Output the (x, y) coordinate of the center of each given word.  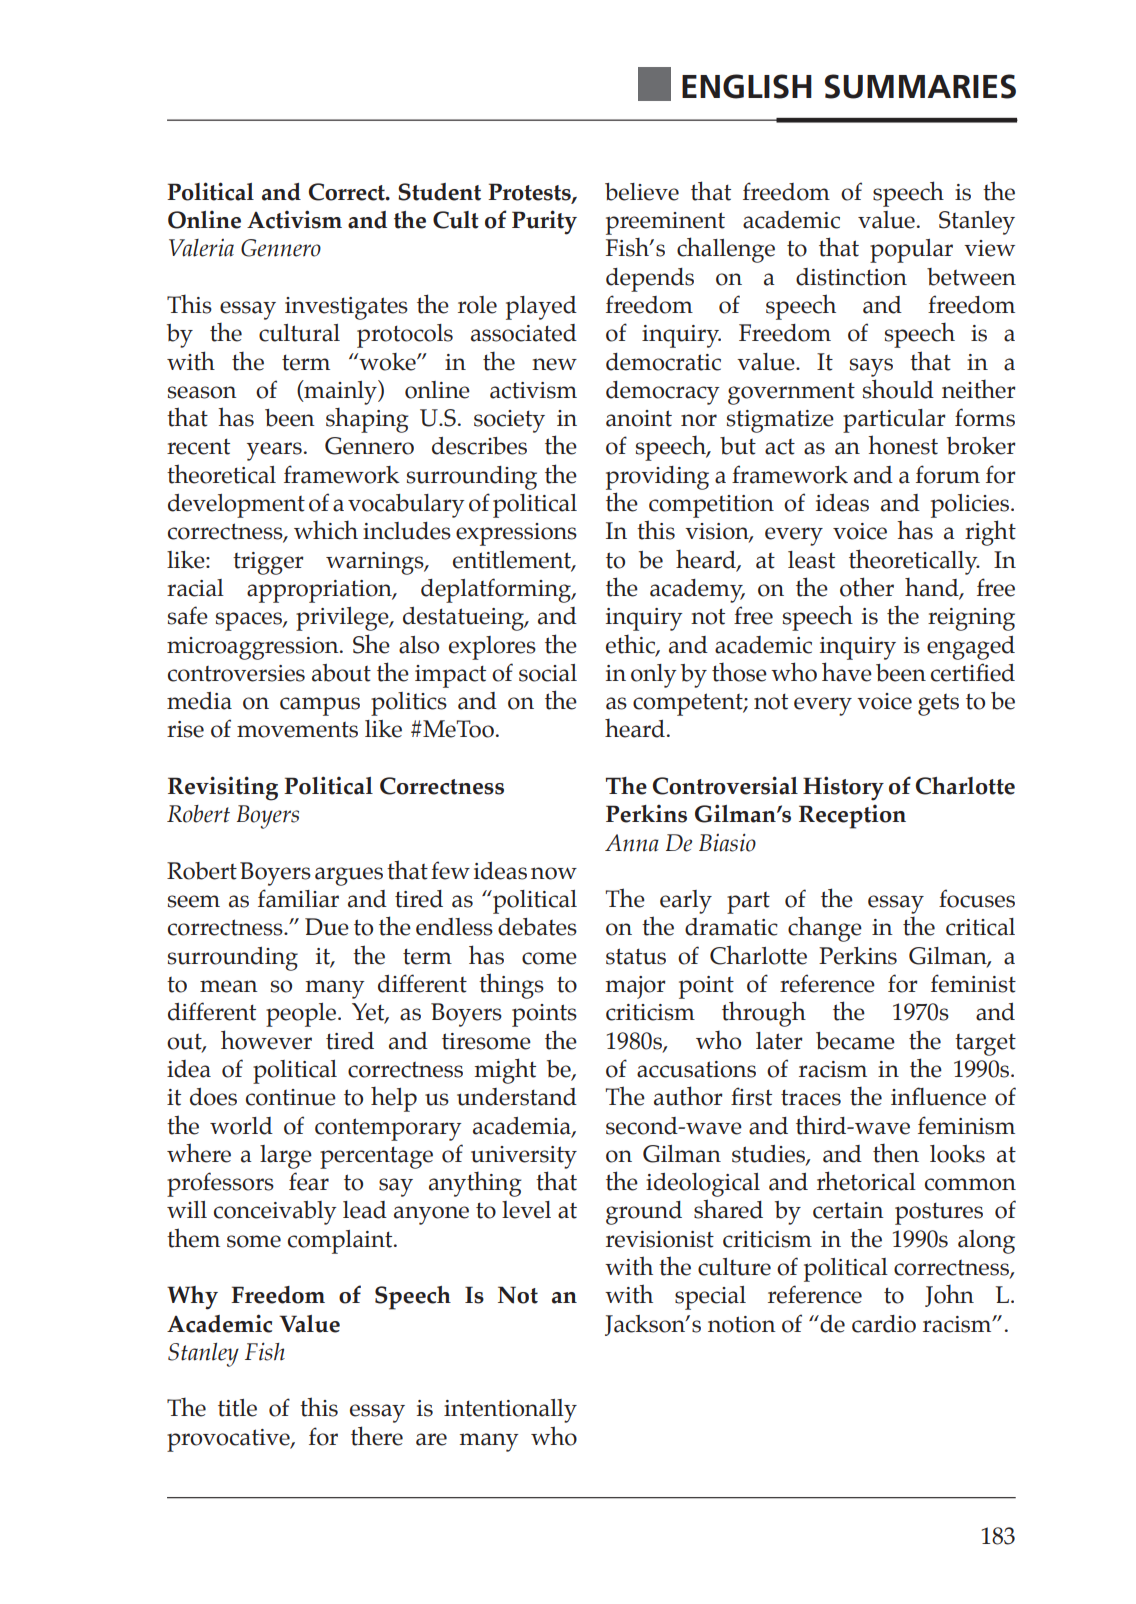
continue (291, 1097)
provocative (229, 1440)
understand (517, 1097)
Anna (632, 843)
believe (642, 192)
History (843, 788)
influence (938, 1096)
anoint (639, 418)
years (274, 451)
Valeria (201, 248)
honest (903, 445)
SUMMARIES (920, 86)
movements (297, 730)
